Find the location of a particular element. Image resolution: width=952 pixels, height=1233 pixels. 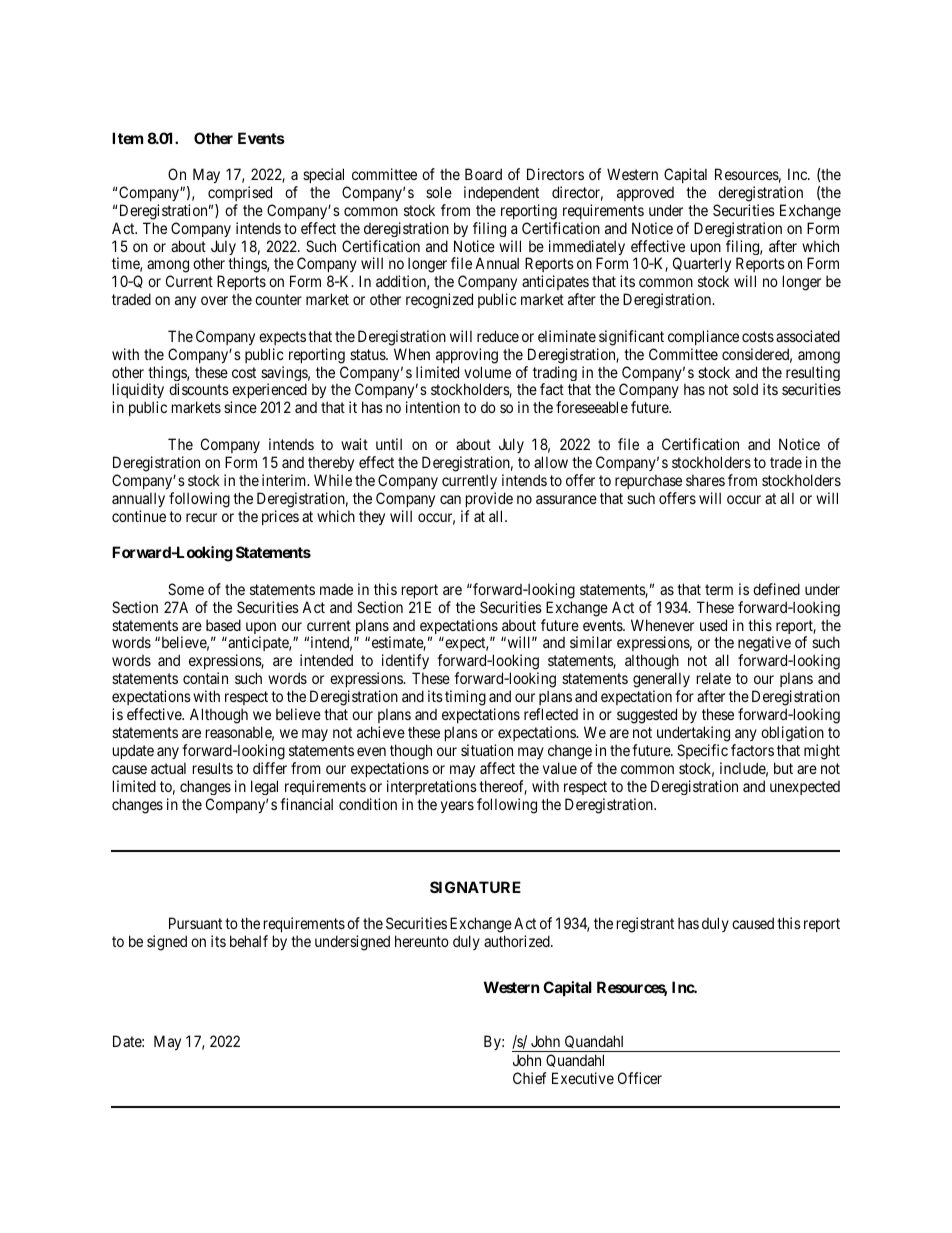

term is located at coordinates (719, 589).
